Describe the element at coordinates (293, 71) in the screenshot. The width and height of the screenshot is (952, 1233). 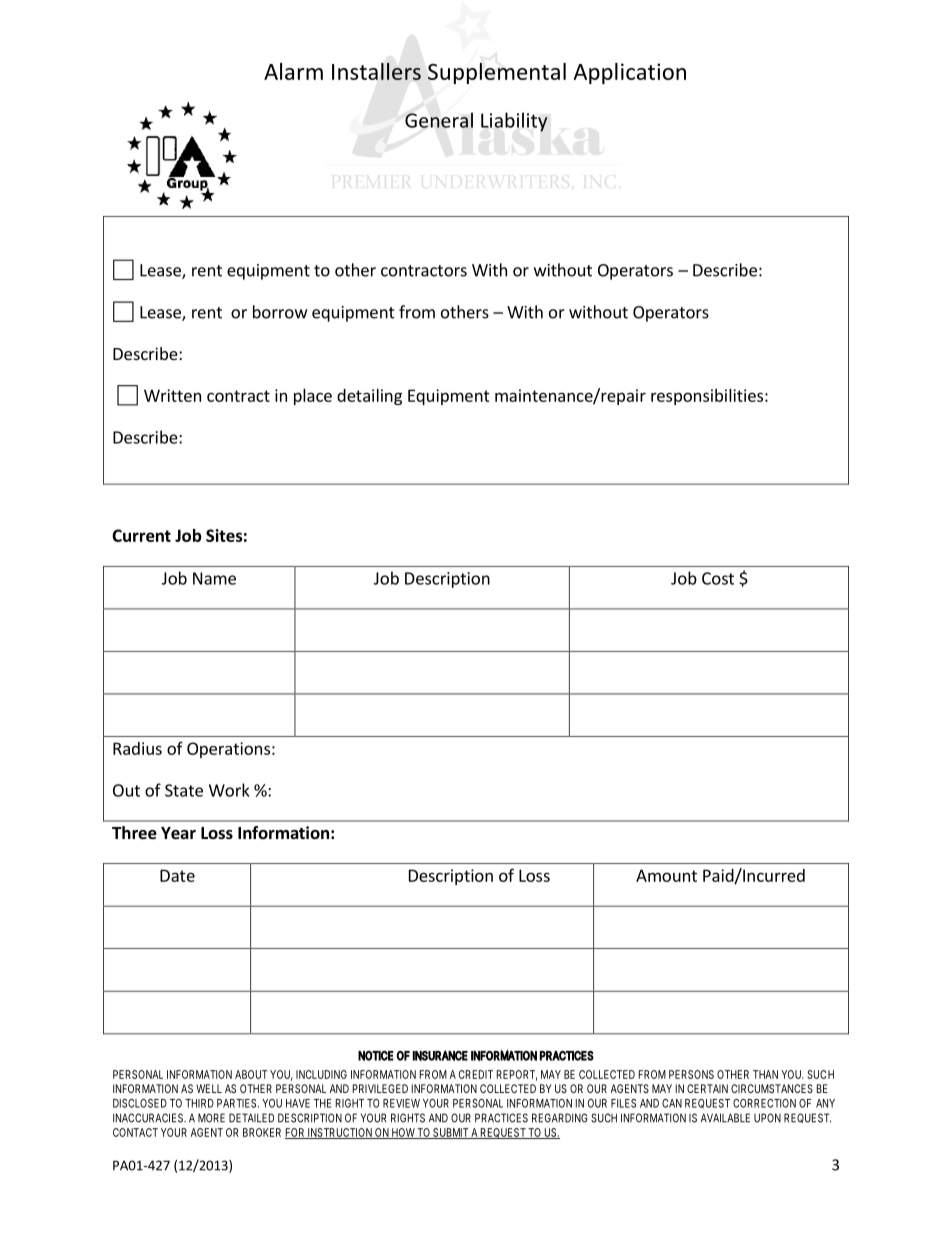
I see `Alarm` at that location.
